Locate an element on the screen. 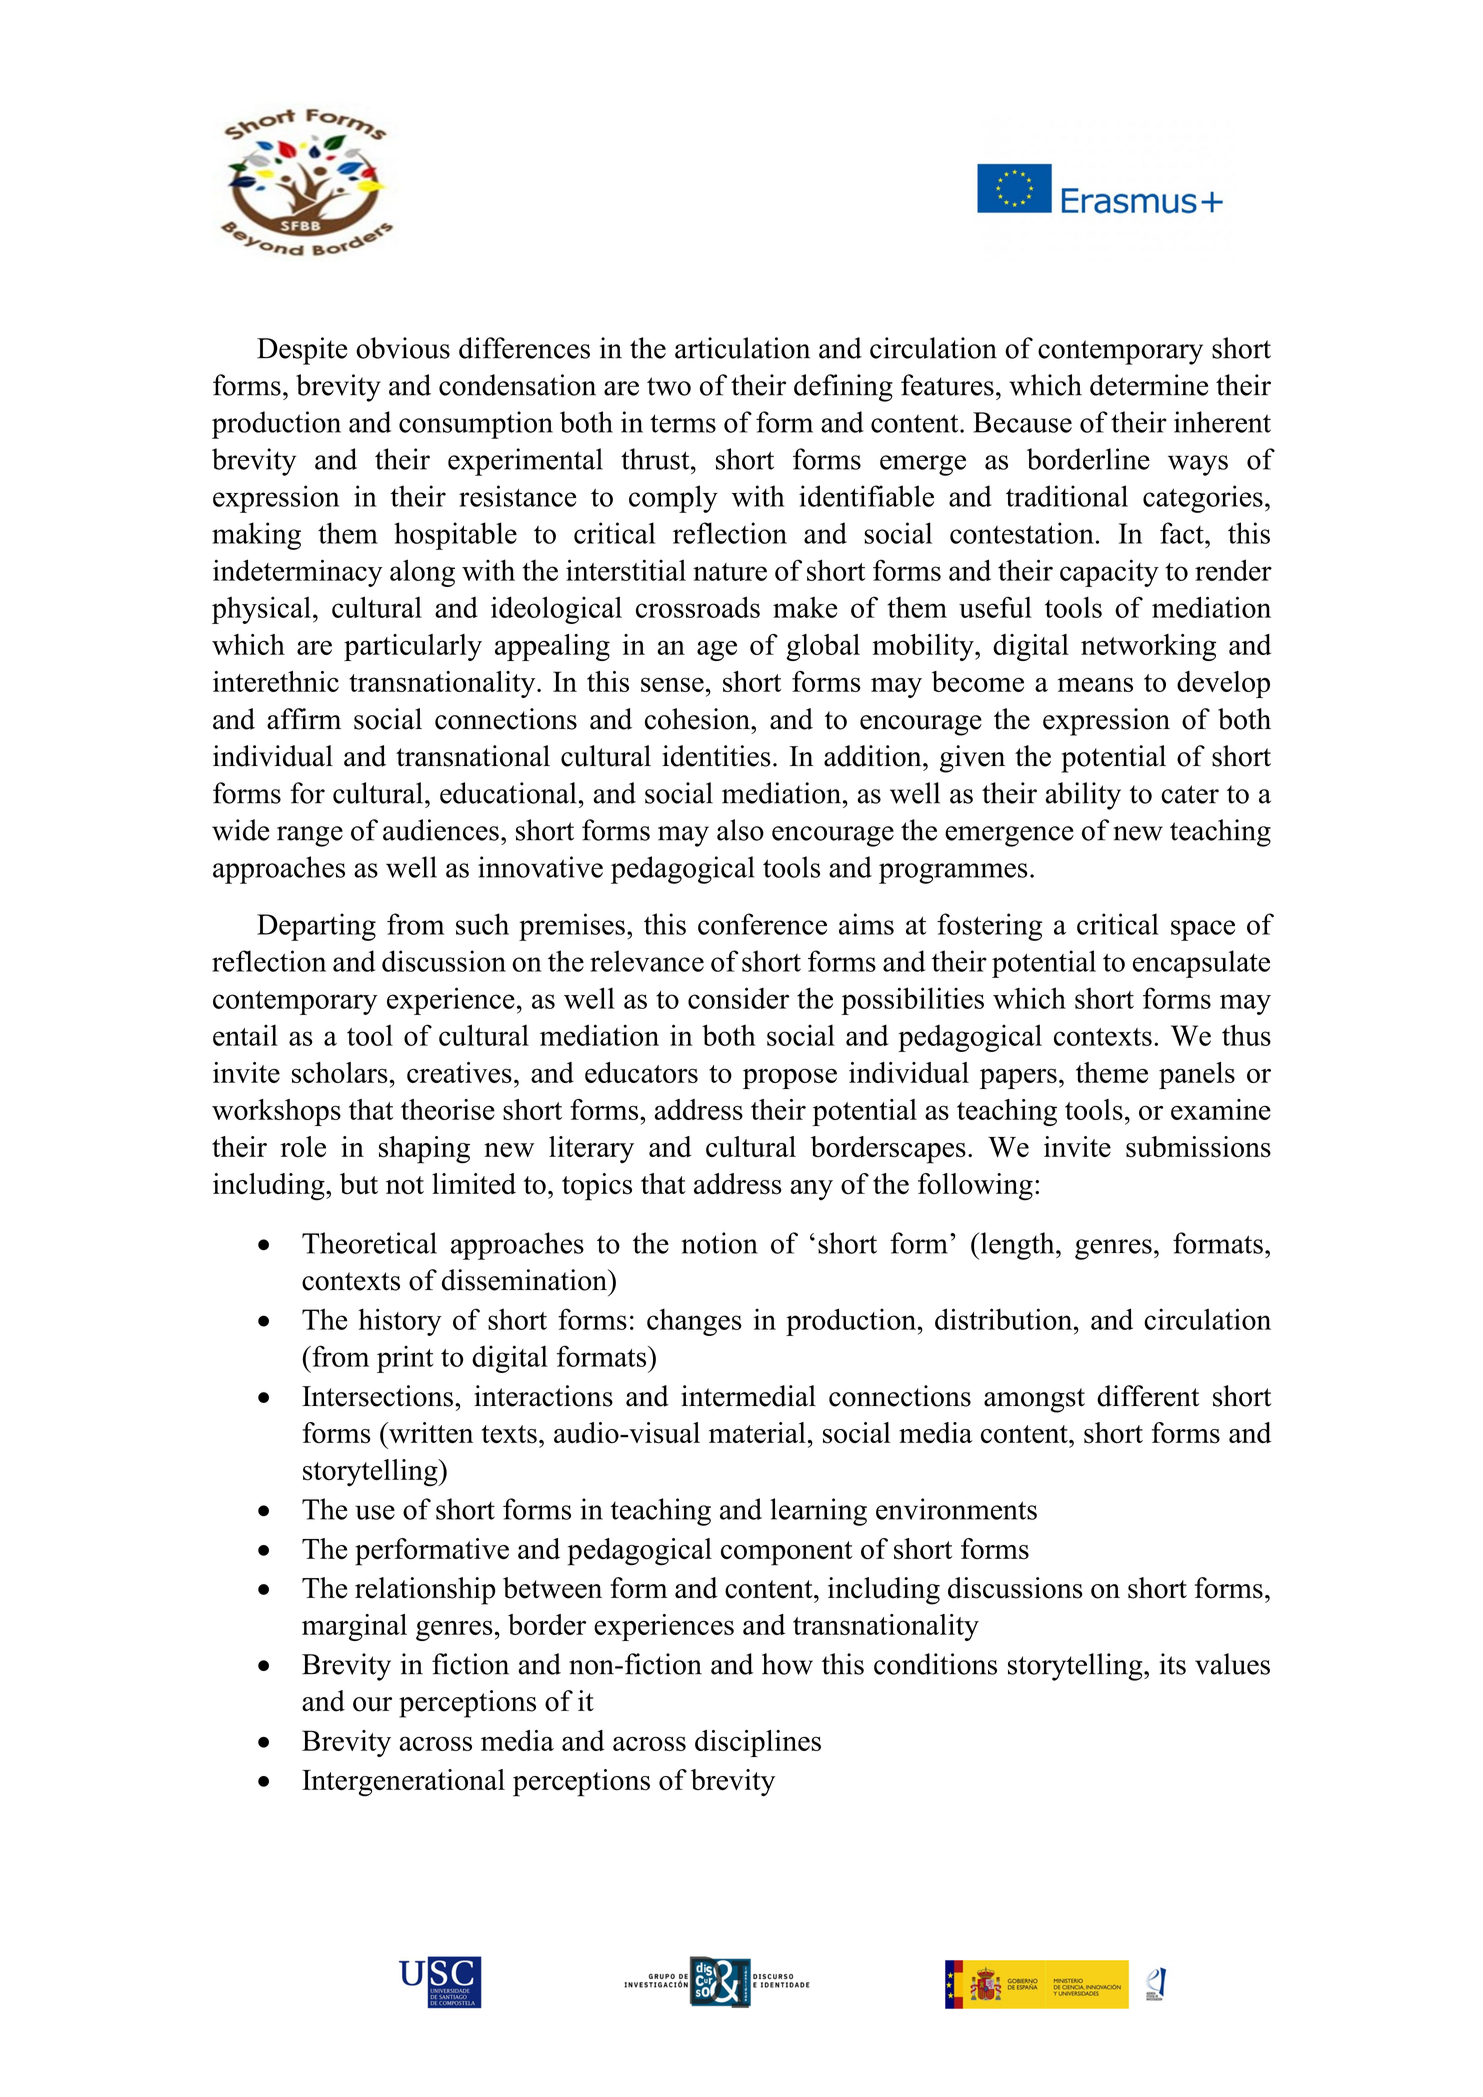 The width and height of the screenshot is (1483, 2097). its is located at coordinates (1172, 1664).
